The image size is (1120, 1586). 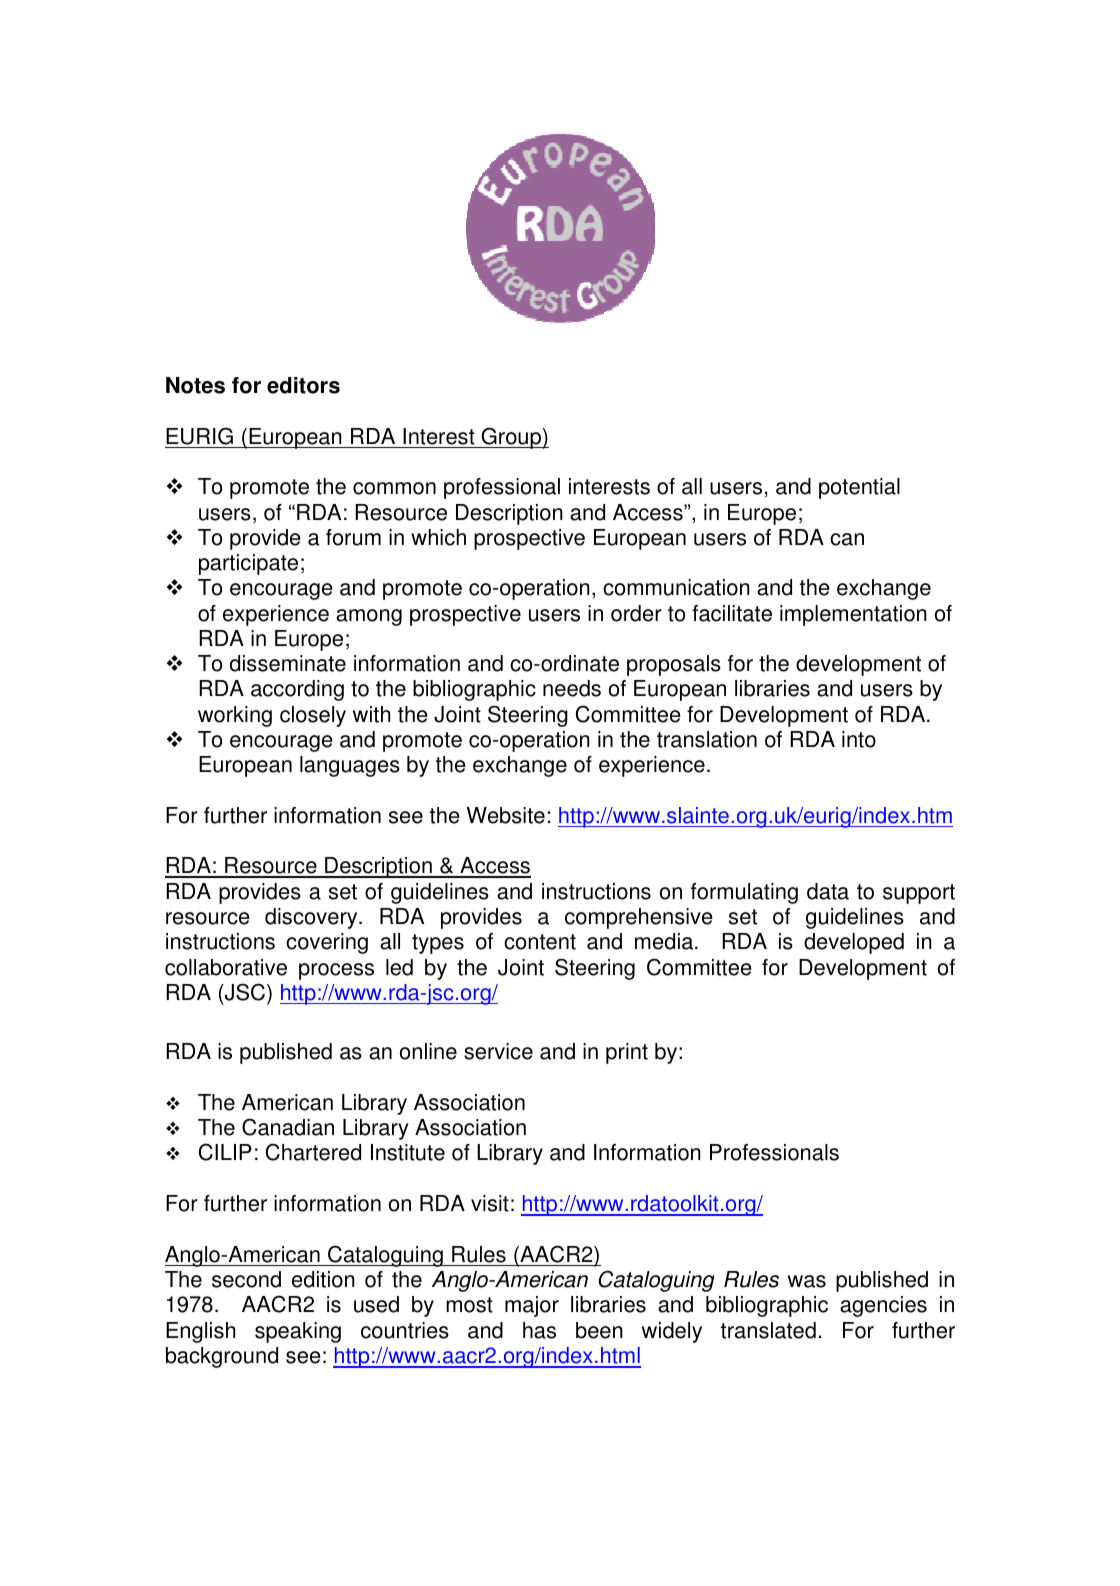 I want to click on data, so click(x=828, y=891).
